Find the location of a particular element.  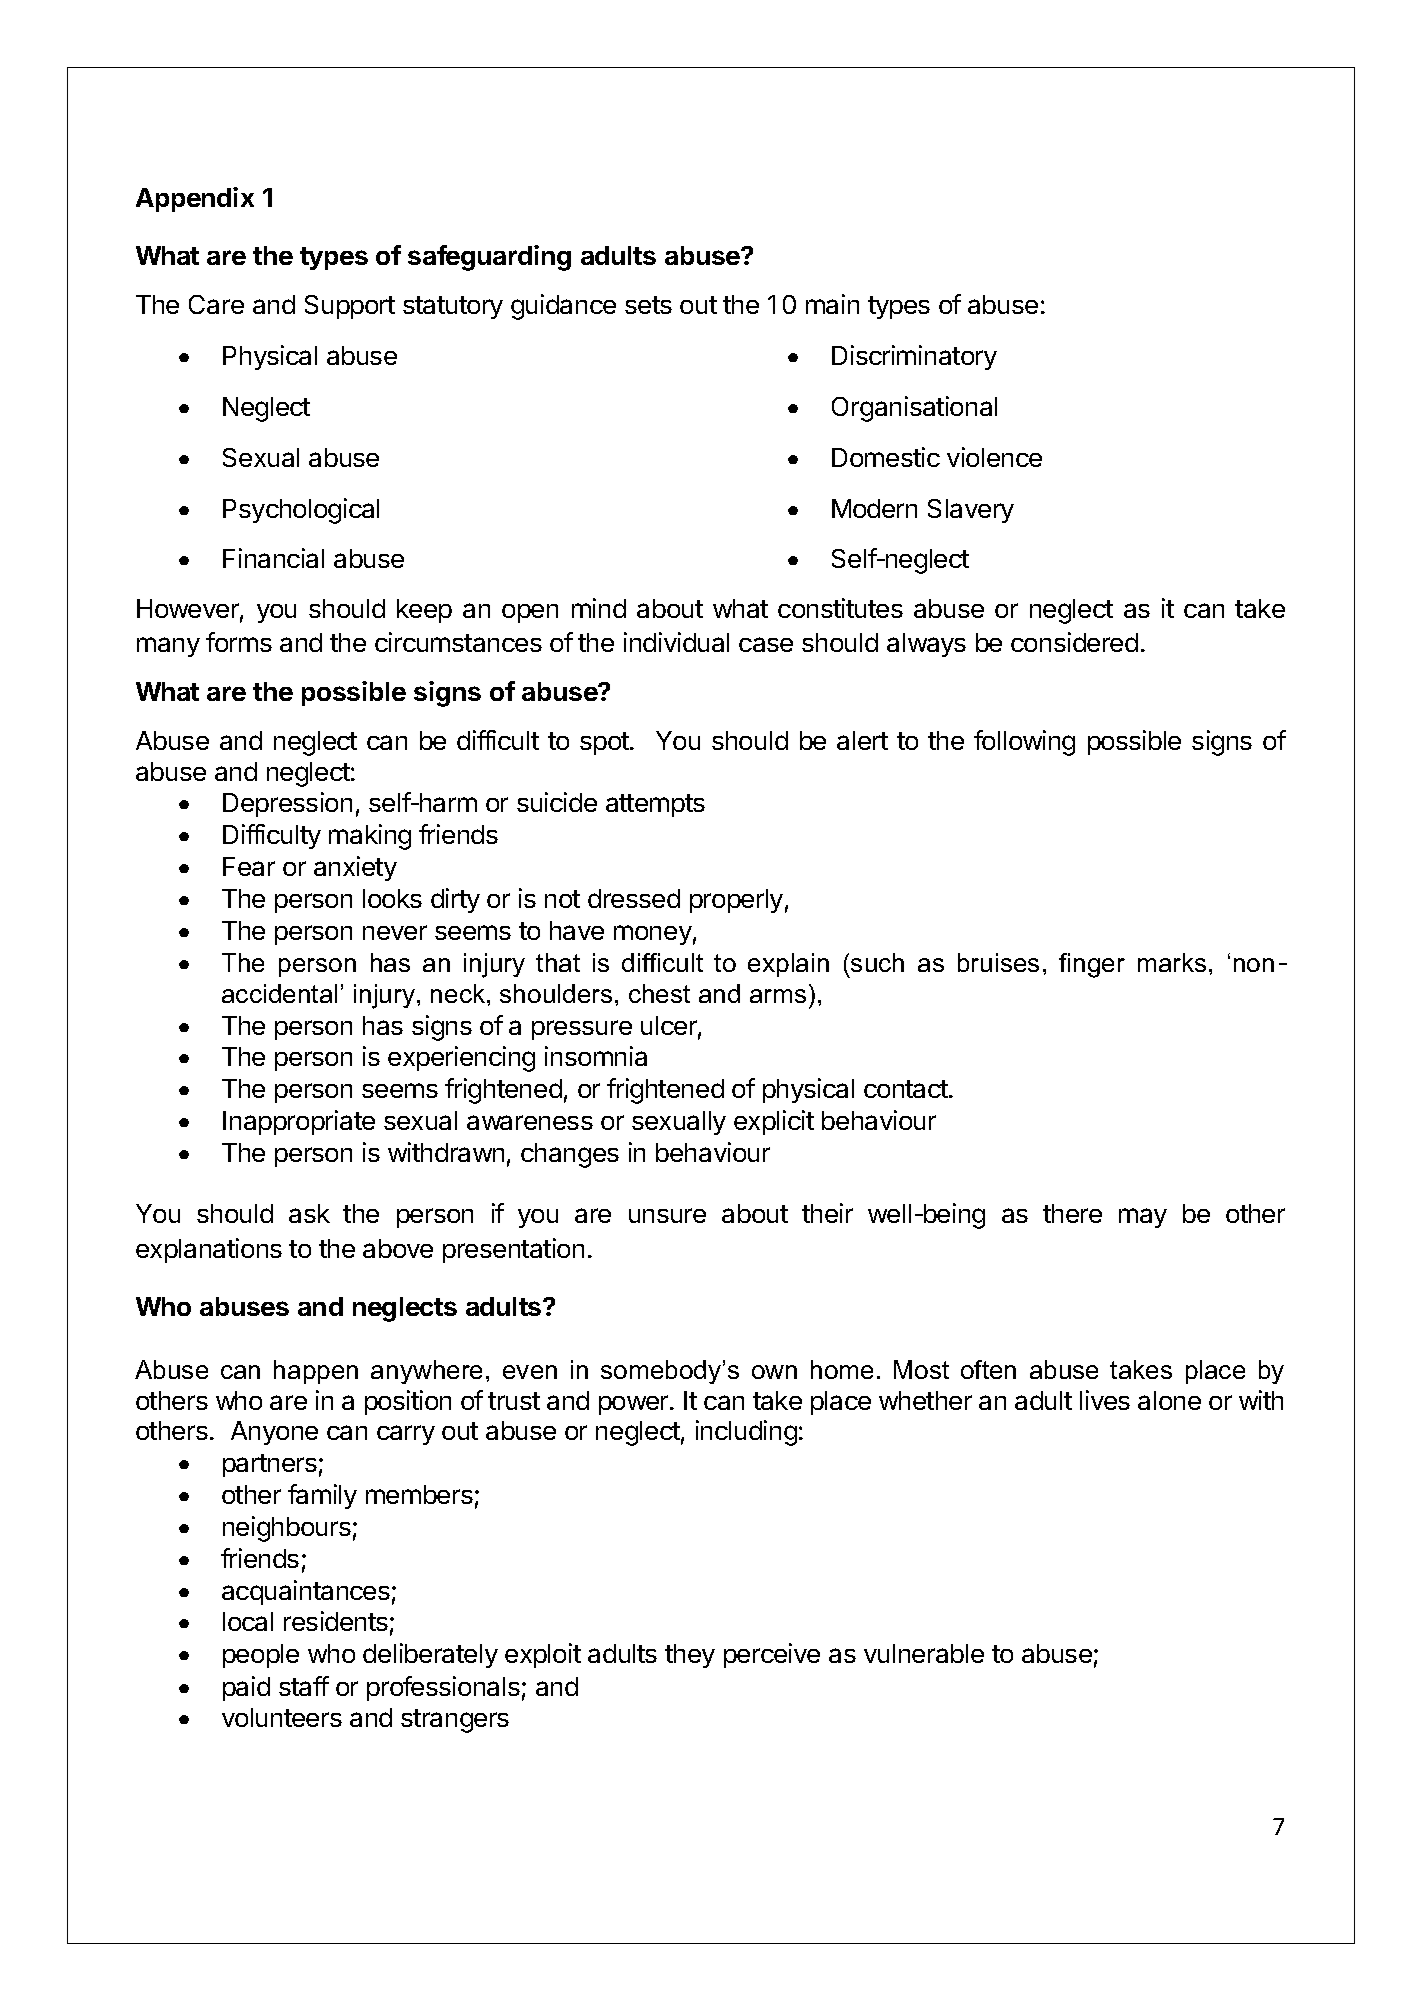

attempts is located at coordinates (655, 805).
